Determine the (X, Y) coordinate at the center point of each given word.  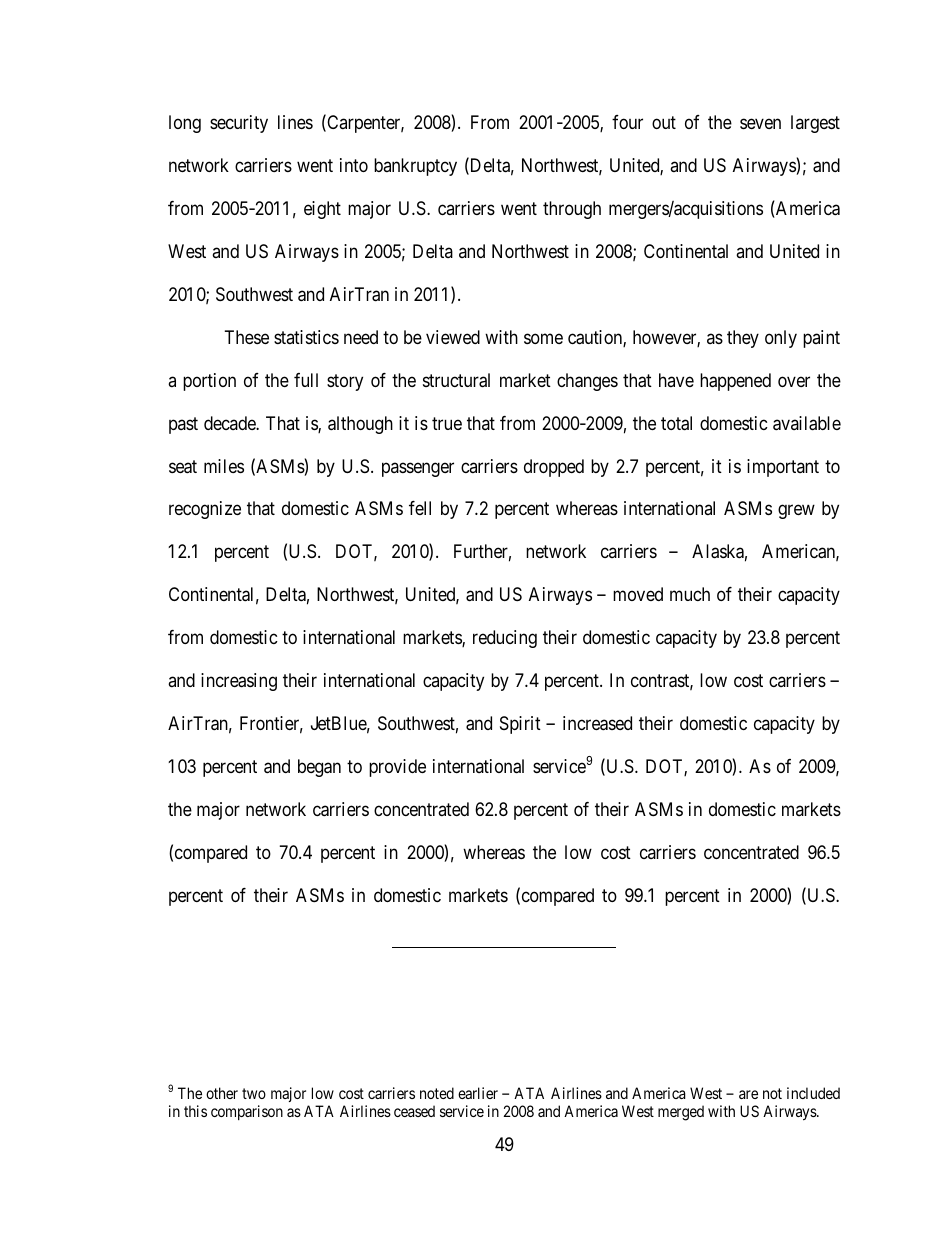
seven (760, 123)
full (306, 380)
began (319, 768)
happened (735, 382)
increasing (239, 682)
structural (456, 380)
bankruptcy (415, 167)
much (690, 594)
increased (597, 723)
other (222, 1093)
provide (397, 768)
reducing (505, 639)
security (239, 124)
